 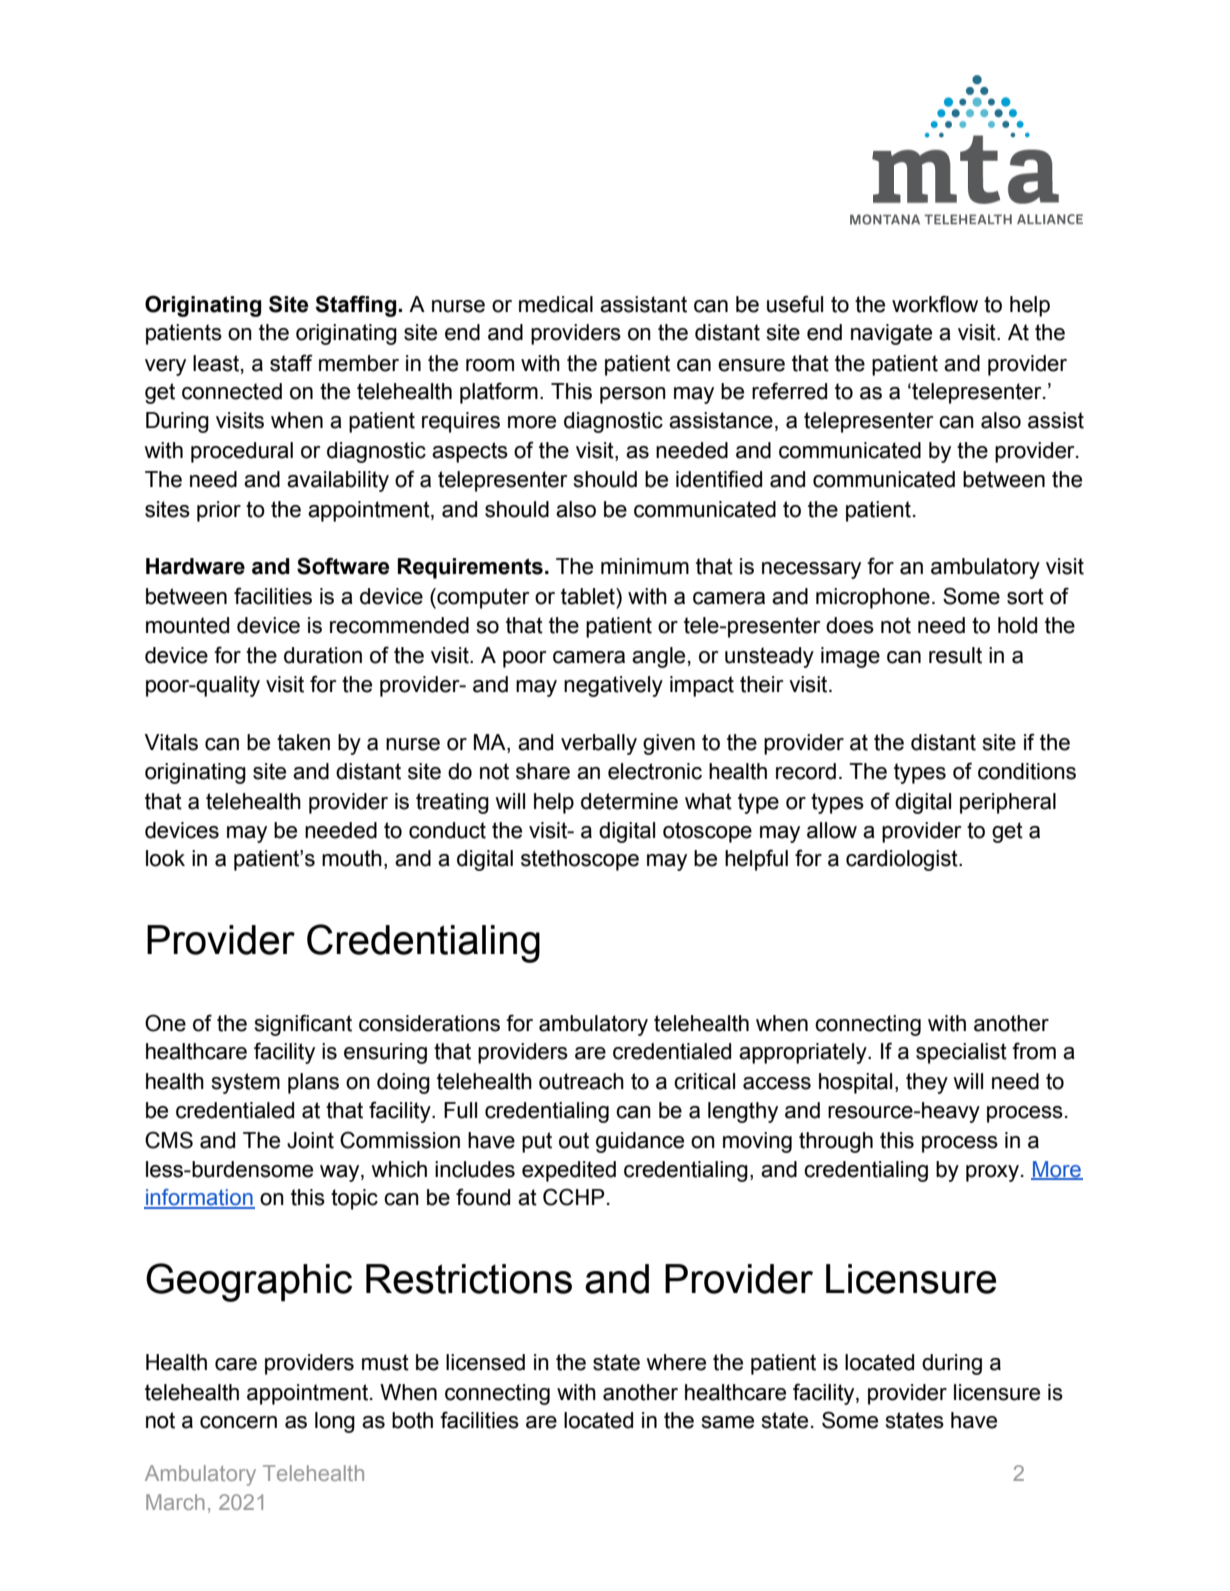 What do you see at coordinates (955, 655) in the screenshot?
I see `result` at bounding box center [955, 655].
